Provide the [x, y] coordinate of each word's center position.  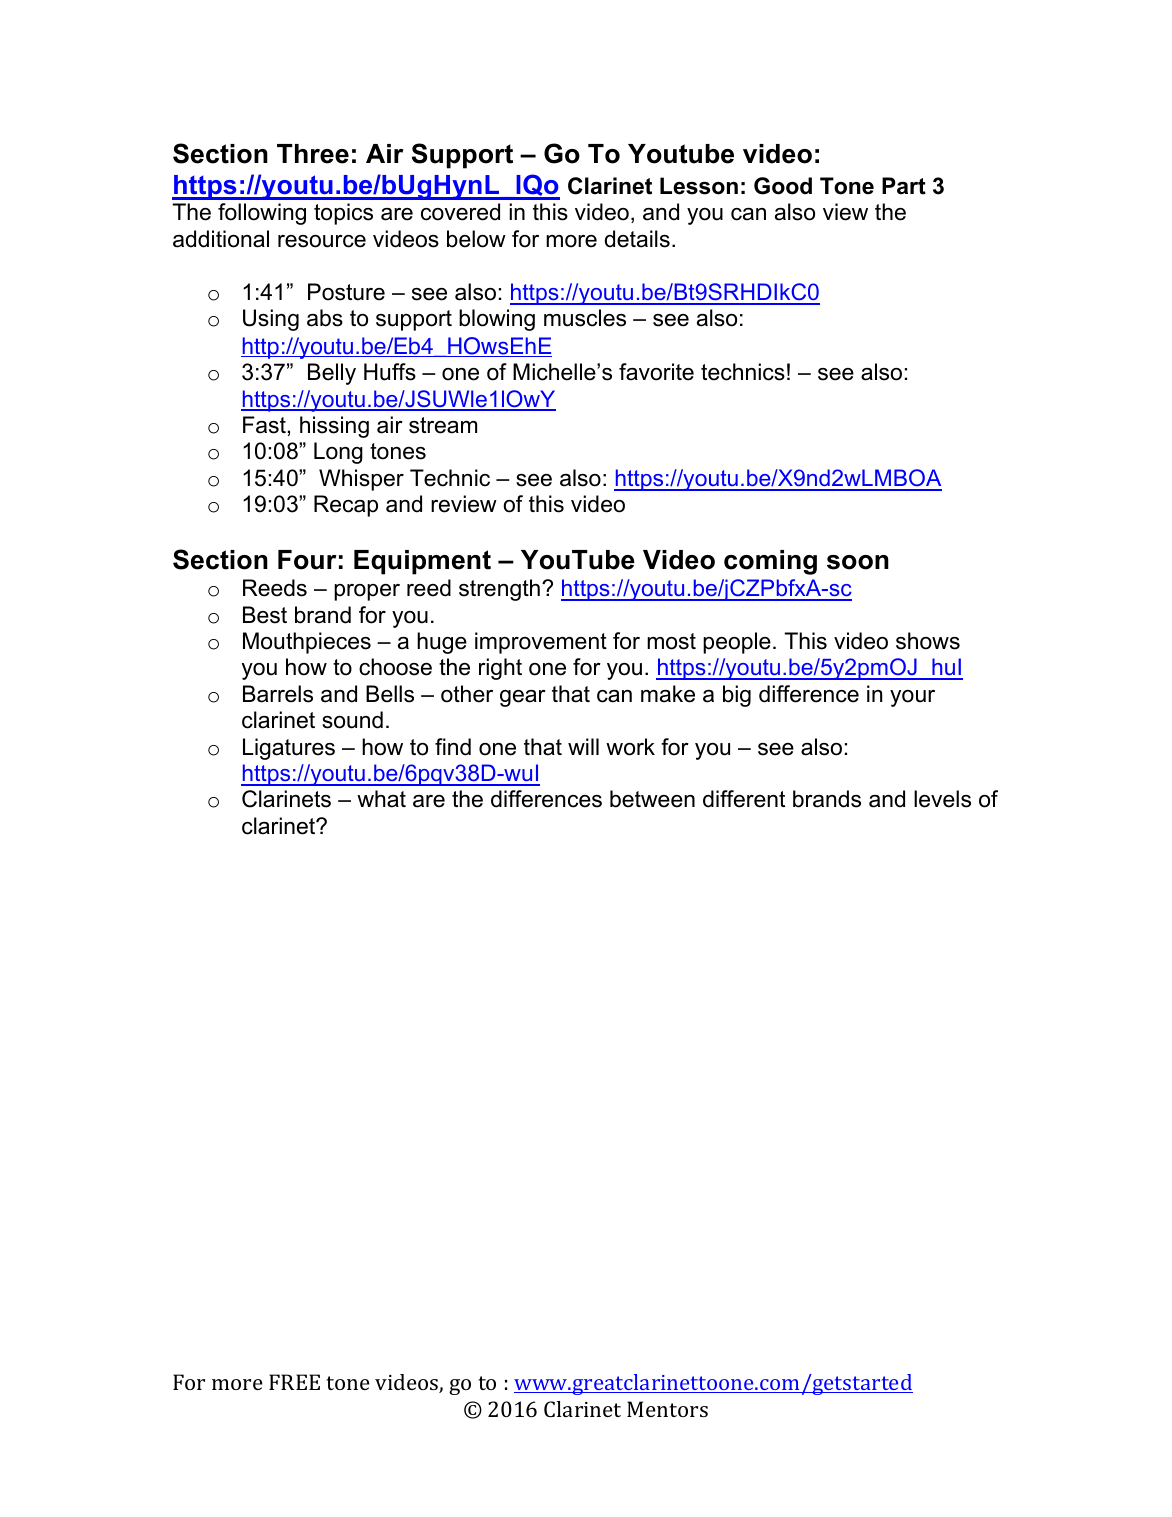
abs [325, 318]
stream [443, 425]
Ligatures [289, 749]
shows [928, 641]
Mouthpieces [307, 643]
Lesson [699, 186]
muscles [585, 318]
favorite [656, 372]
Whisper [361, 480]
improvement [541, 643]
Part [904, 186]
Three [313, 154]
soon [858, 562]
